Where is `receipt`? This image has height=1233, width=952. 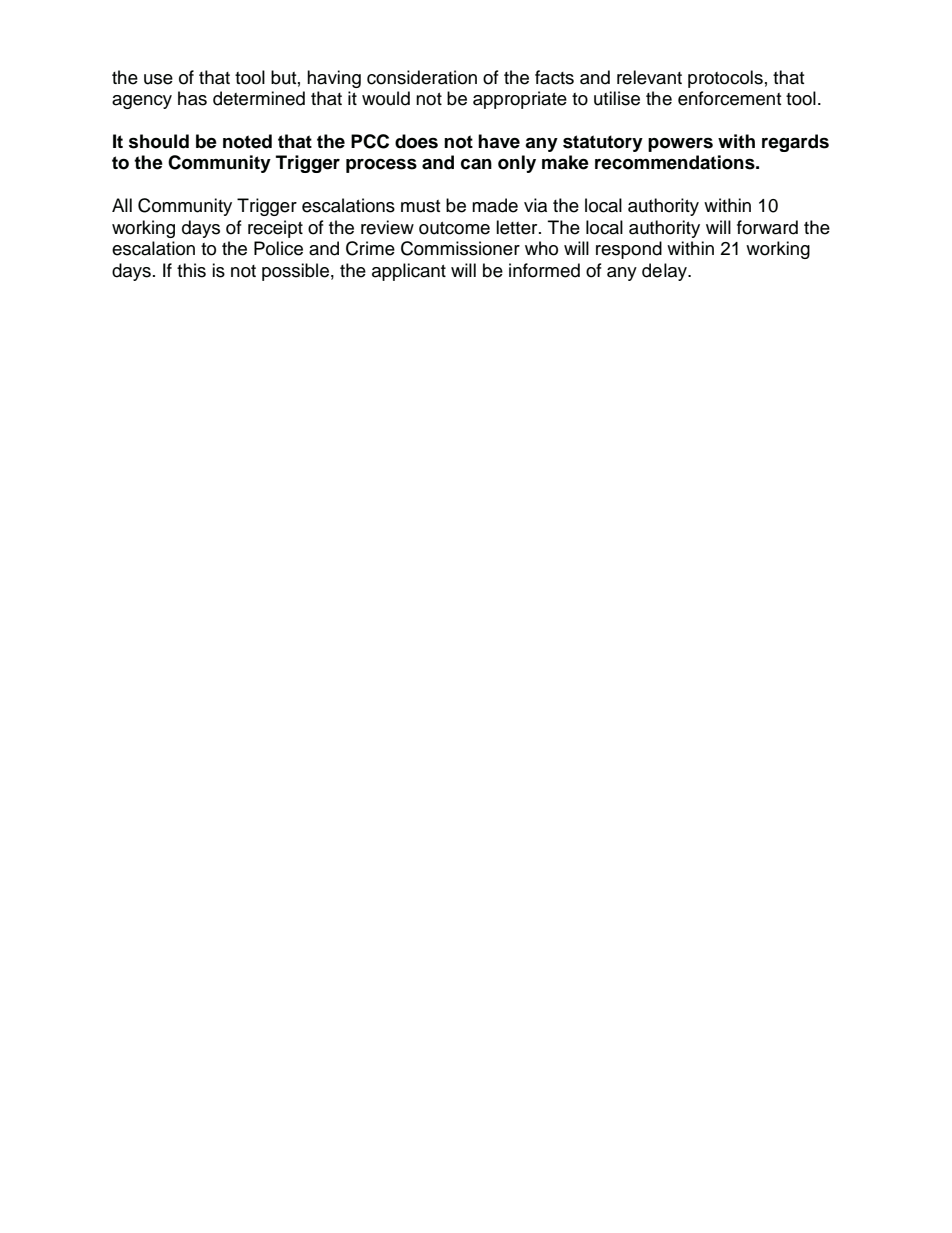
receipt is located at coordinates (275, 229).
